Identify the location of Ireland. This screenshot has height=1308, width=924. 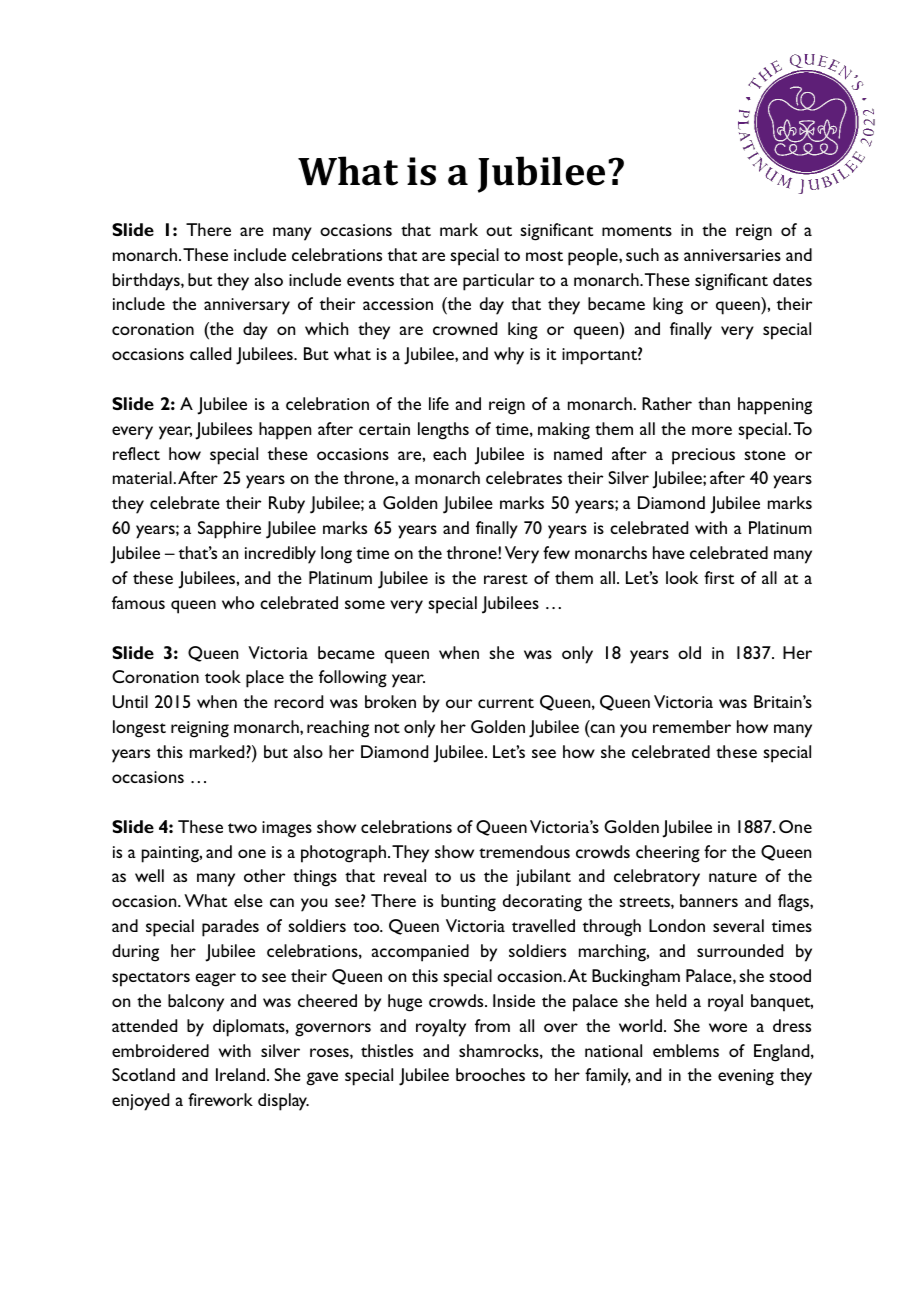
(240, 1074).
